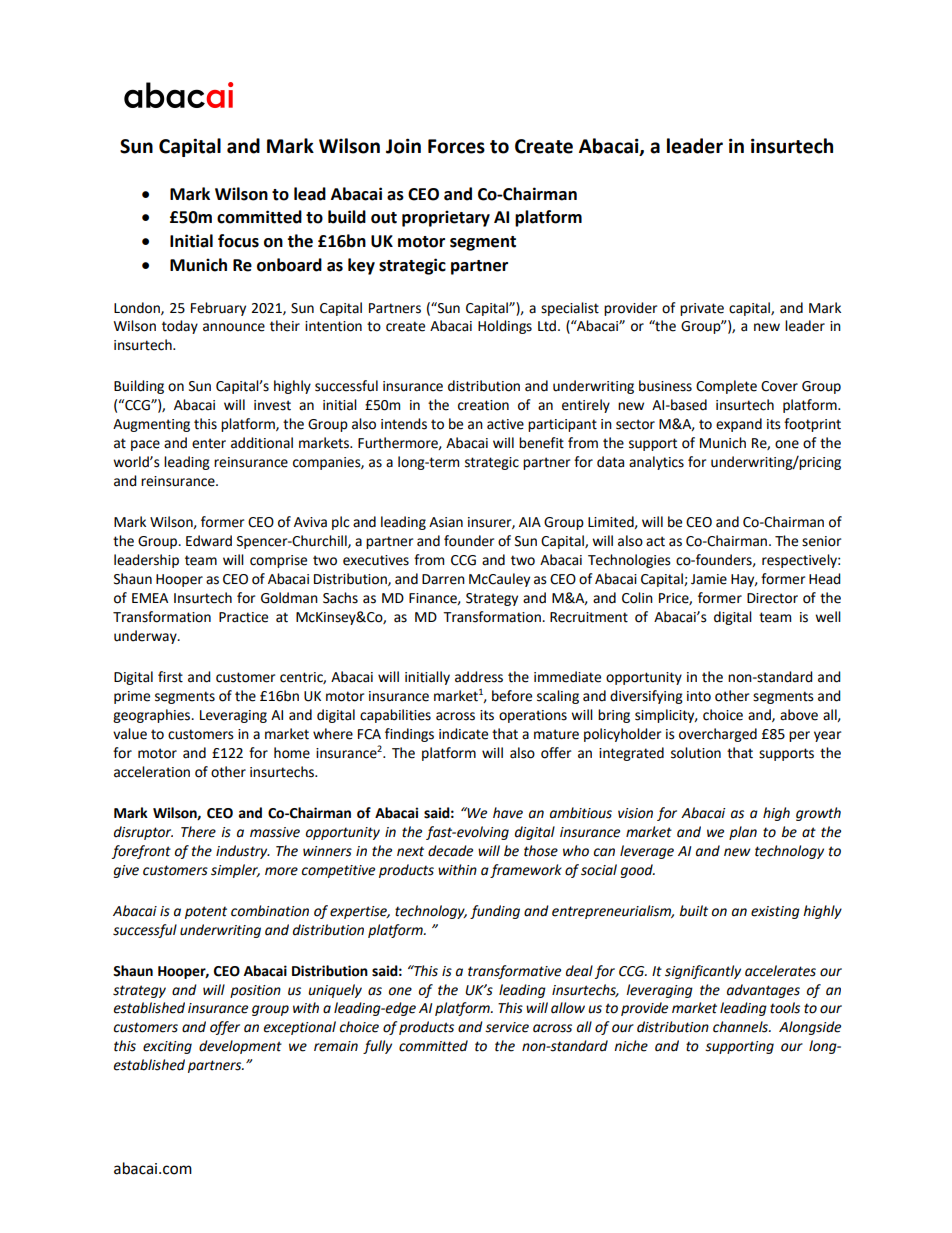 The width and height of the screenshot is (952, 1233). What do you see at coordinates (238, 241) in the screenshot?
I see `focus` at bounding box center [238, 241].
